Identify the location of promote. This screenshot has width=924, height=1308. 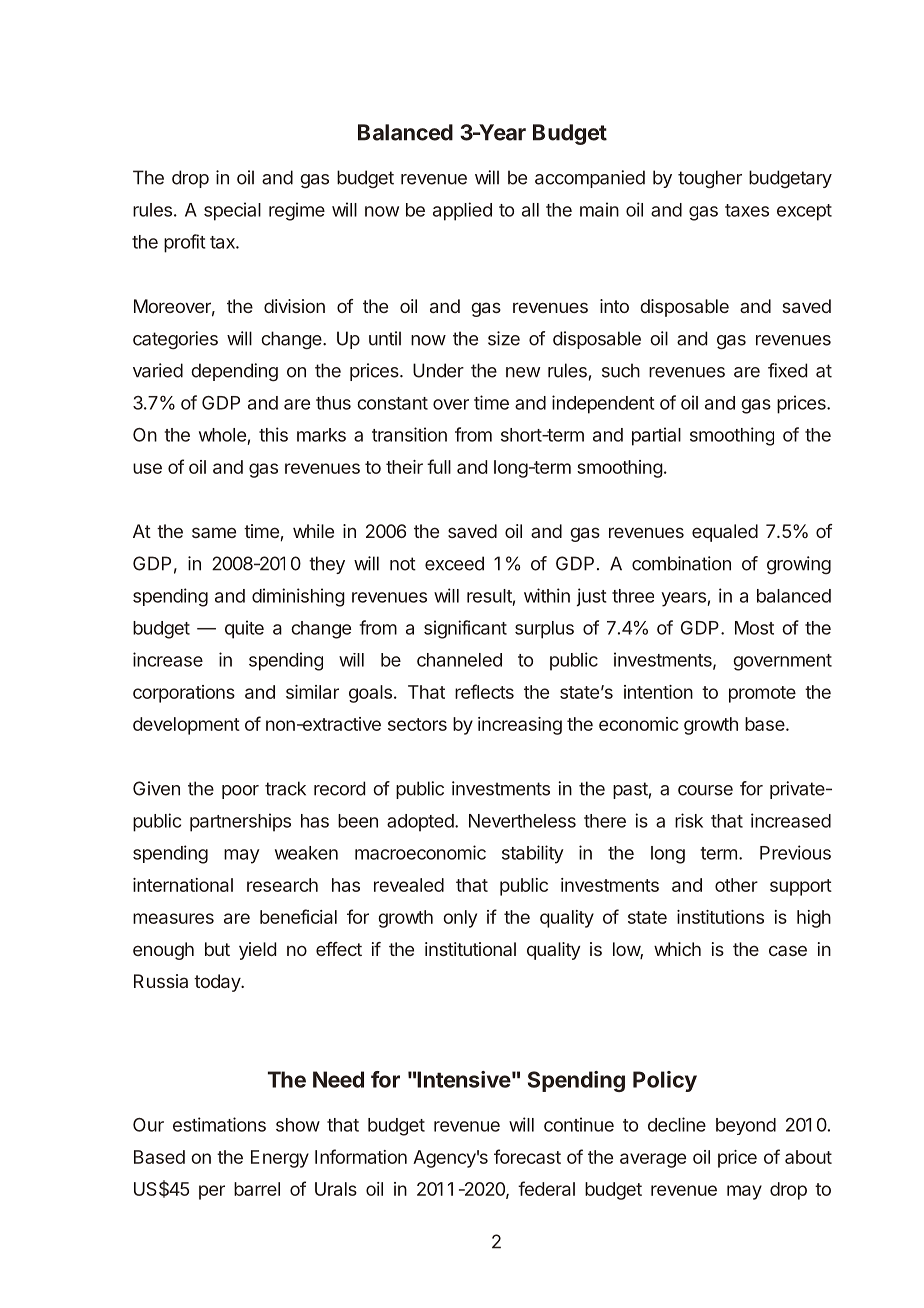
(762, 694).
